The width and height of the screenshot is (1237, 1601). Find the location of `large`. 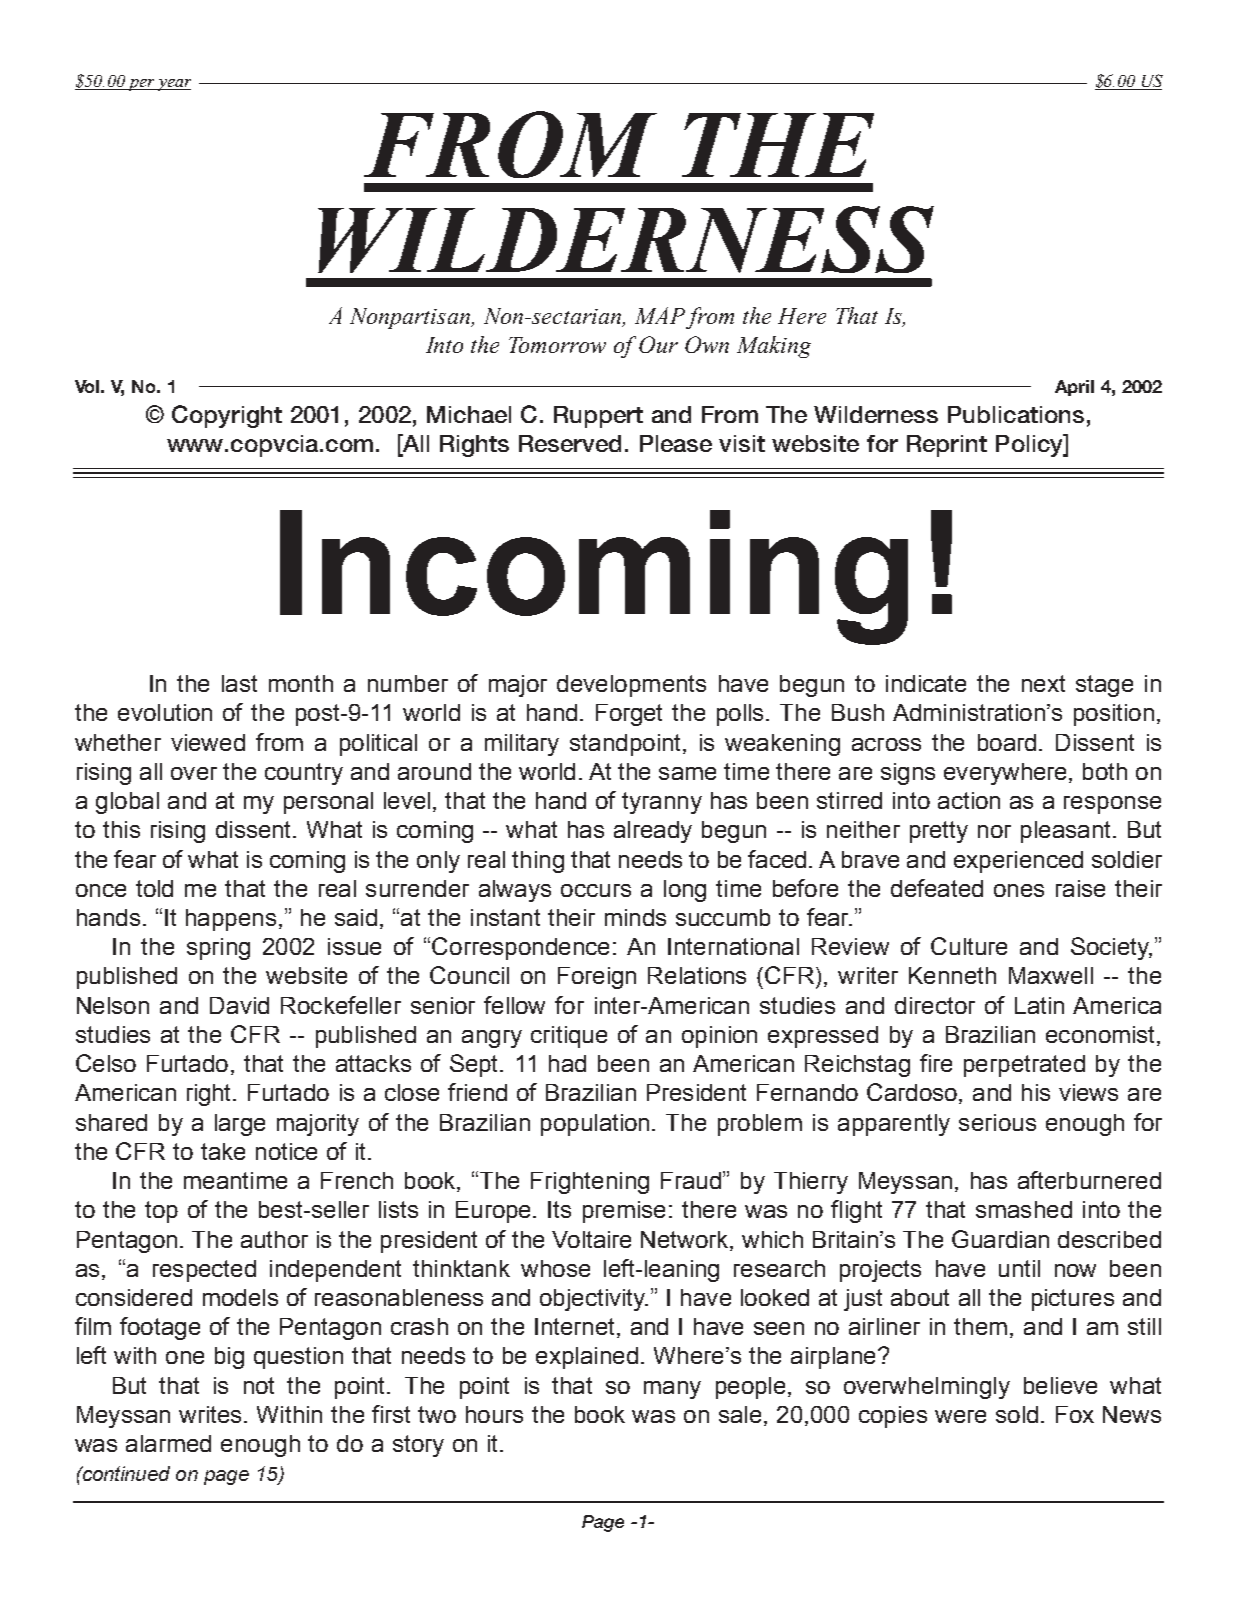

large is located at coordinates (240, 1125).
